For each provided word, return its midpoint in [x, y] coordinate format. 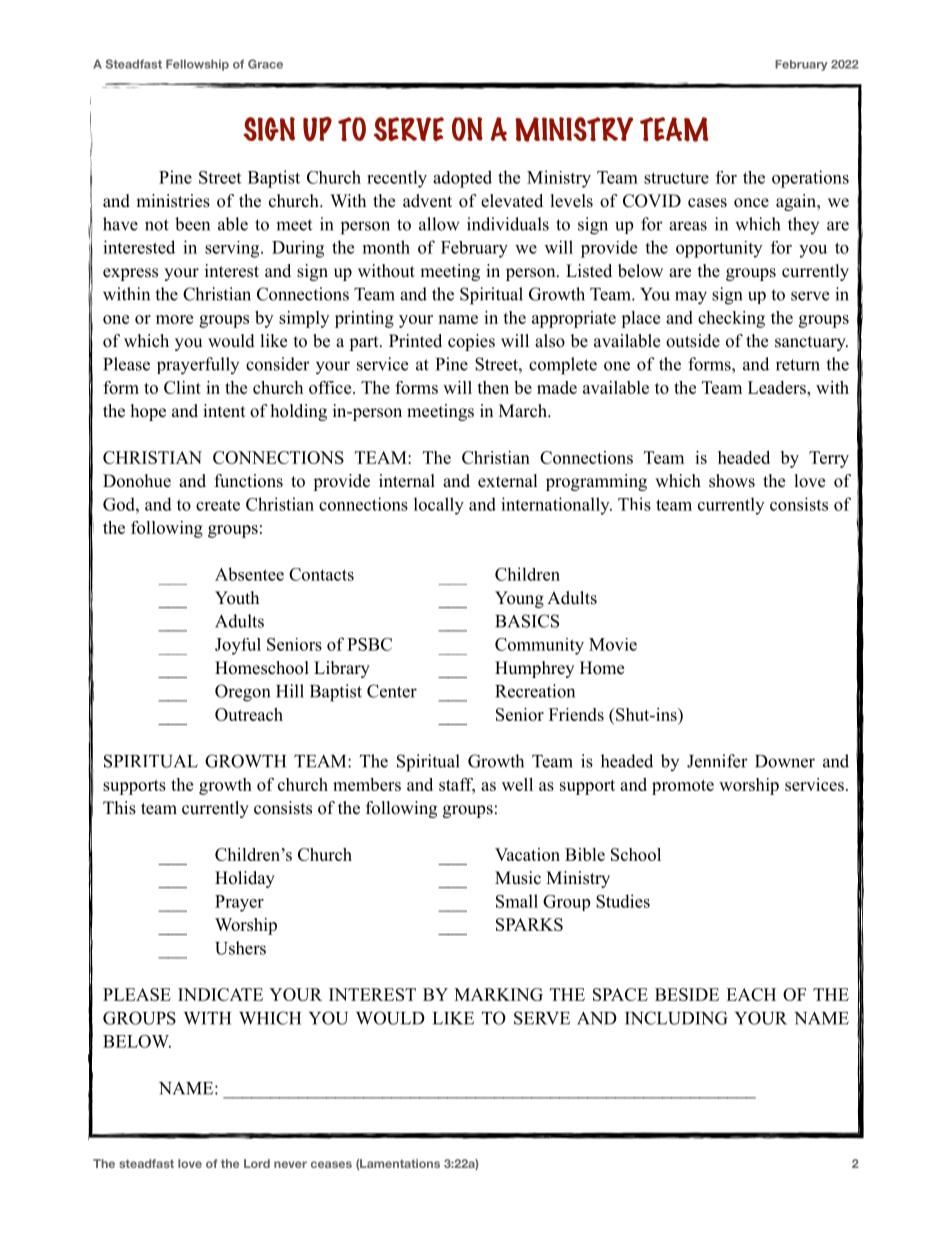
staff [457, 785]
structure [676, 178]
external [508, 481]
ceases [331, 1164]
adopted [462, 179]
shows [732, 481]
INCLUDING [676, 1018]
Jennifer [717, 761]
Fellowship [197, 65]
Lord [257, 1163]
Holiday [245, 879]
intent [224, 411]
